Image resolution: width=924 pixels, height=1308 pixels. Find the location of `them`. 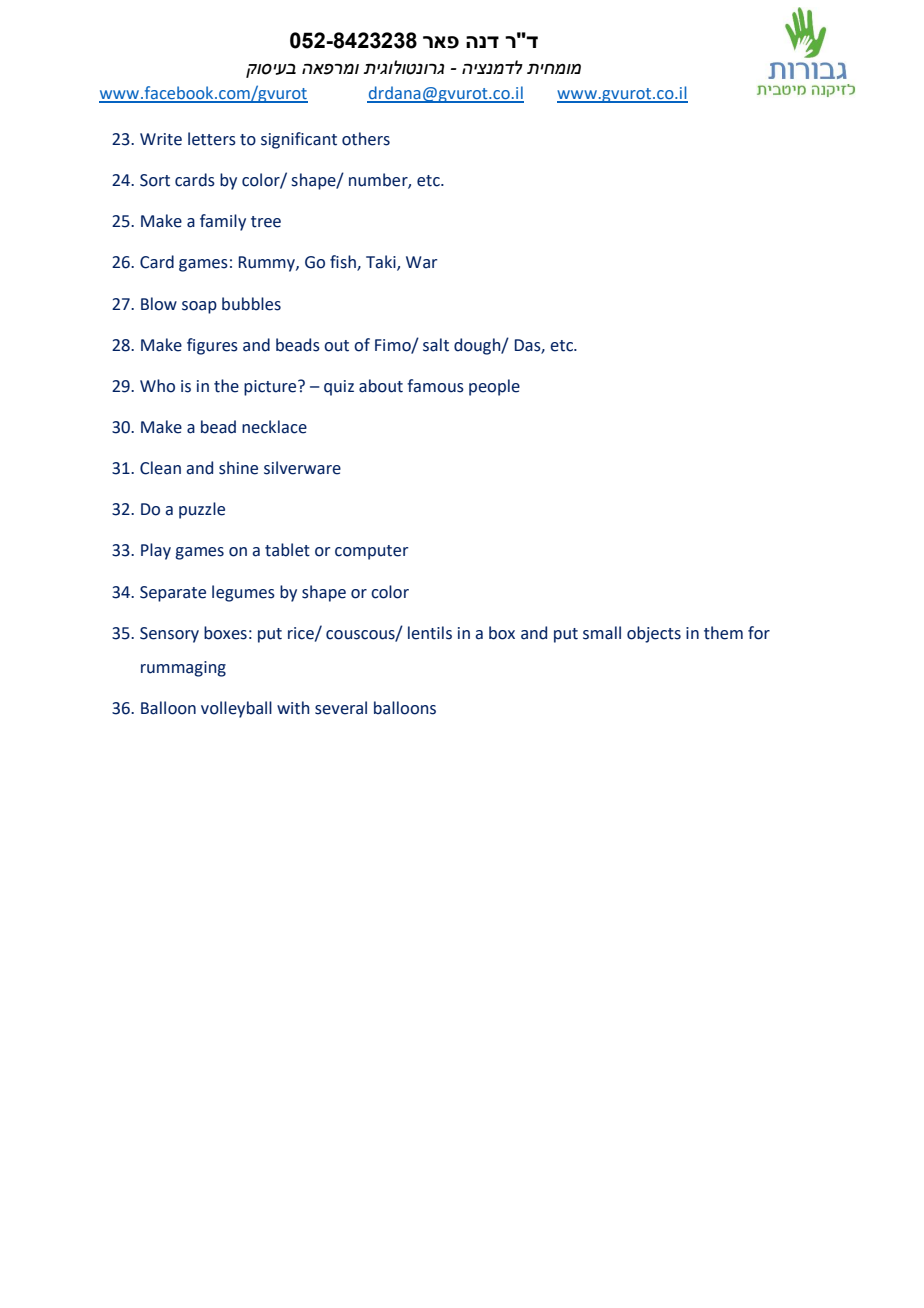

them is located at coordinates (723, 633).
